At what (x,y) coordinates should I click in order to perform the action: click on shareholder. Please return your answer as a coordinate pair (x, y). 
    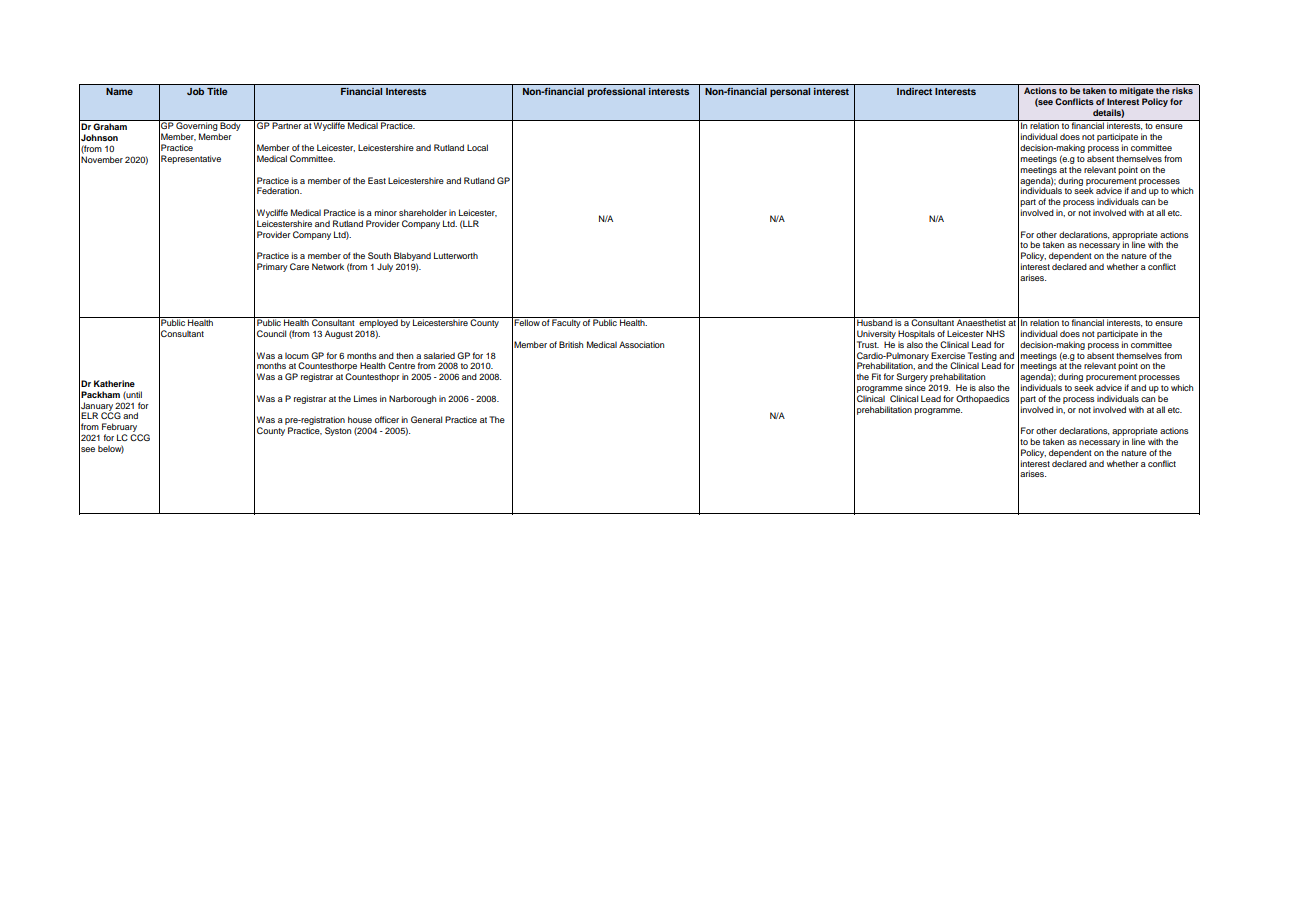
    Looking at the image, I should click on (423, 212).
